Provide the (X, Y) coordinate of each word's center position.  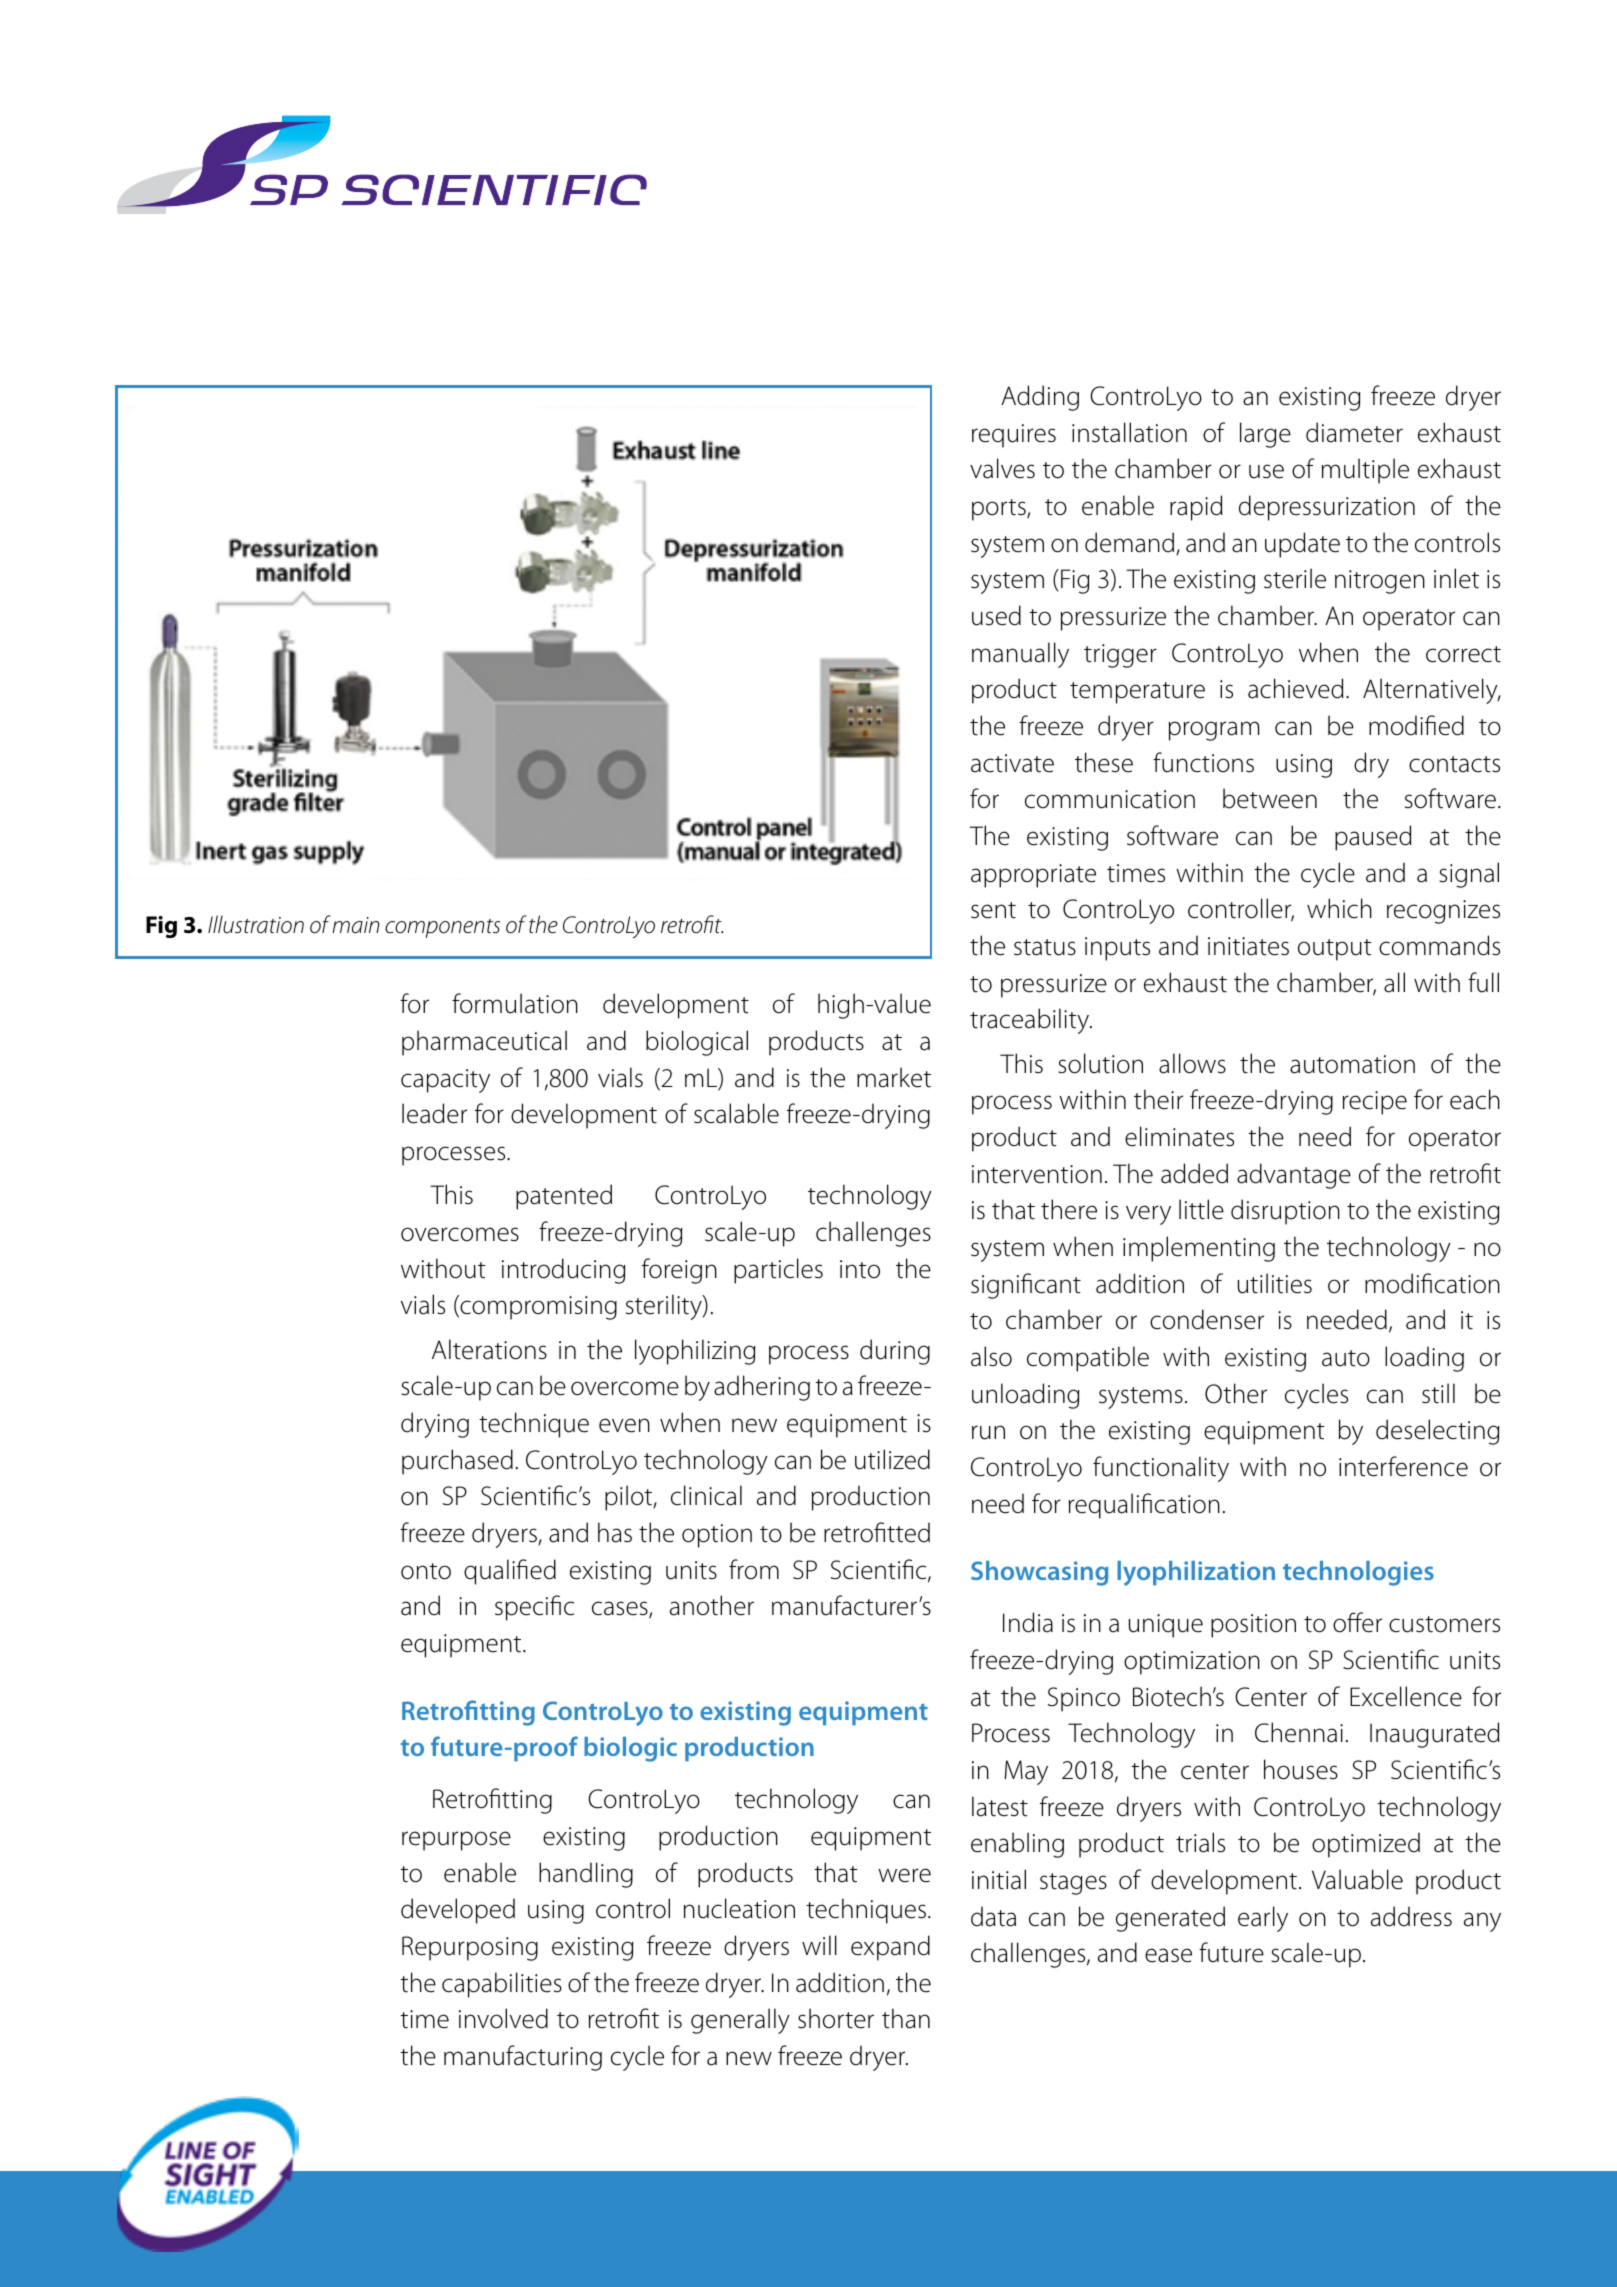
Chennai (1299, 1732)
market (894, 1077)
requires (1014, 436)
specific (534, 1608)
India (1028, 1622)
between (1270, 798)
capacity (445, 1081)
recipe (1375, 1103)
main (355, 925)
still (1438, 1393)
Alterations (489, 1349)
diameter (1354, 432)
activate (1012, 763)
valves (1002, 468)
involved (503, 2018)
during (895, 1352)
